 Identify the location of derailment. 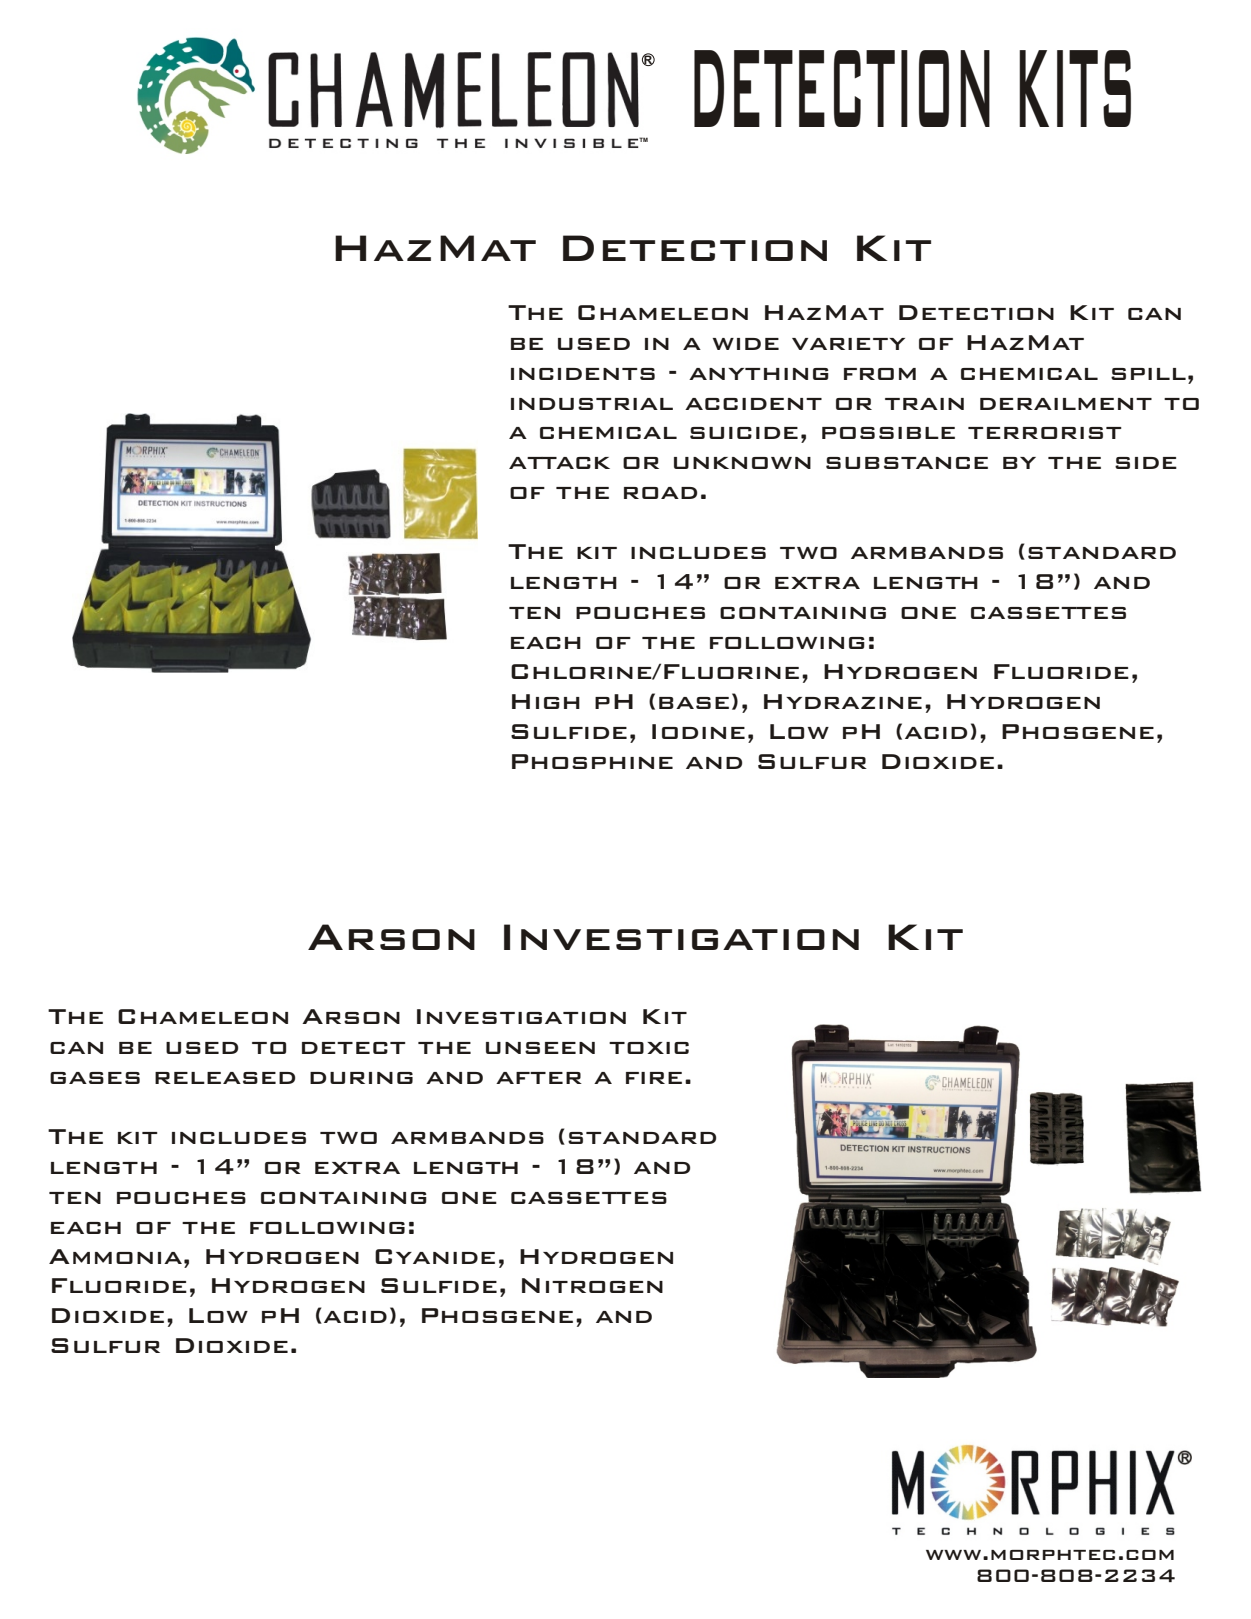
(1066, 404).
